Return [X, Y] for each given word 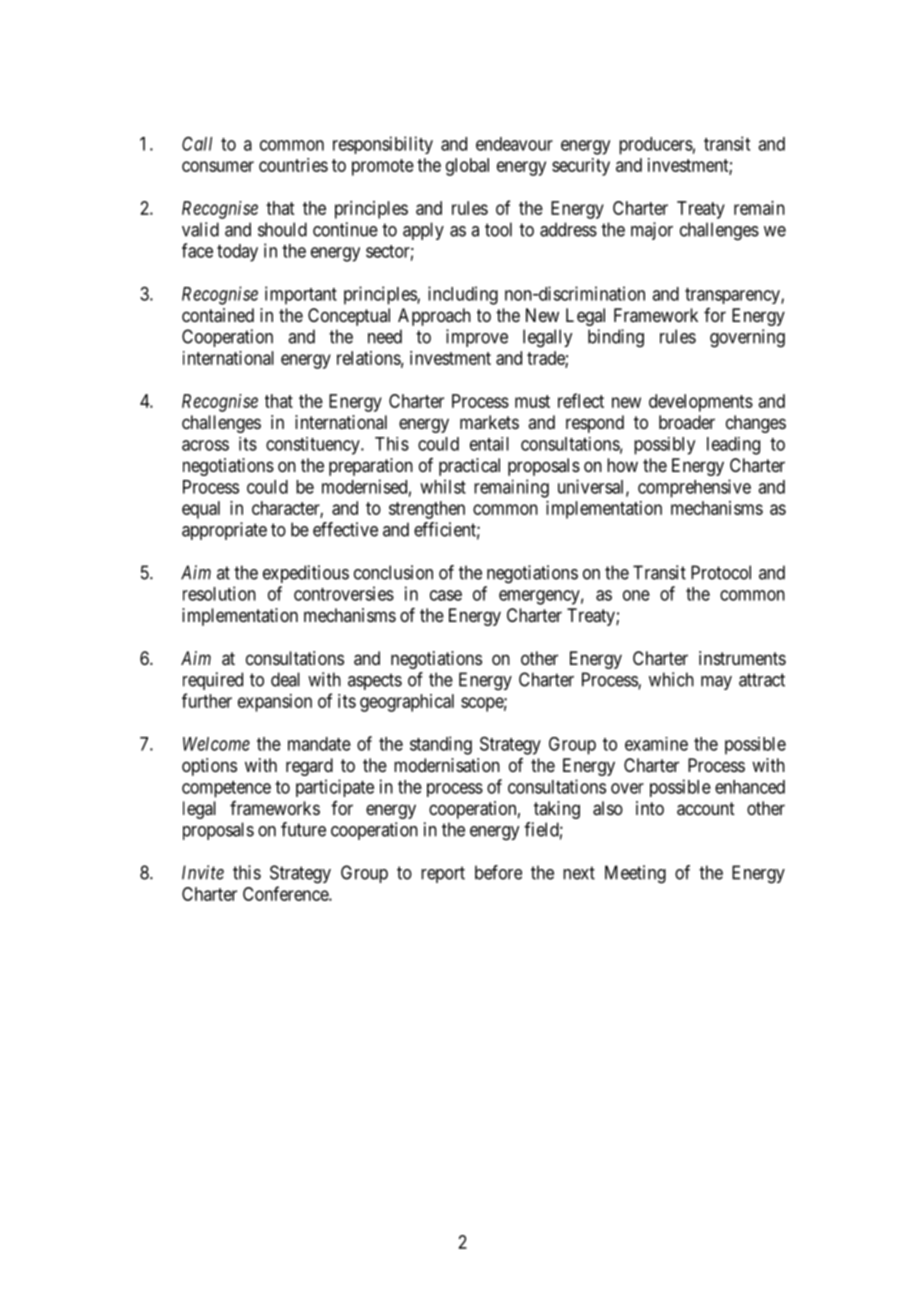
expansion [275, 703]
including [463, 295]
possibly [664, 446]
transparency [733, 296]
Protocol [721, 572]
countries [293, 165]
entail [489, 444]
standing [441, 745]
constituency [314, 446]
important [301, 295]
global [467, 167]
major [652, 231]
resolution [219, 593]
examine [656, 744]
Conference [286, 893]
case [446, 595]
